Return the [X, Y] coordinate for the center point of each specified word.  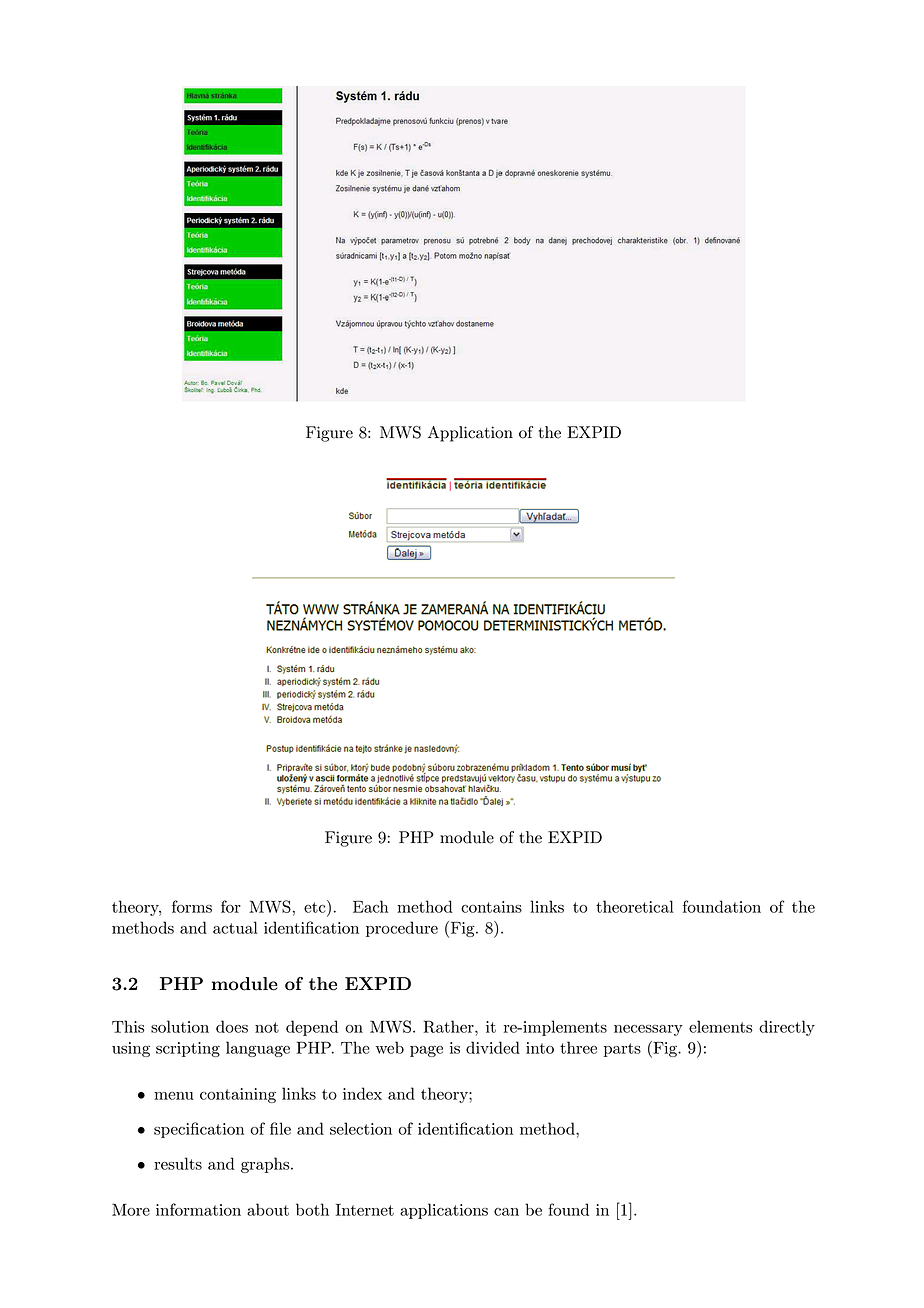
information [198, 1209]
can [506, 1212]
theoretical [635, 906]
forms [192, 906]
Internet [365, 1210]
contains [491, 907]
